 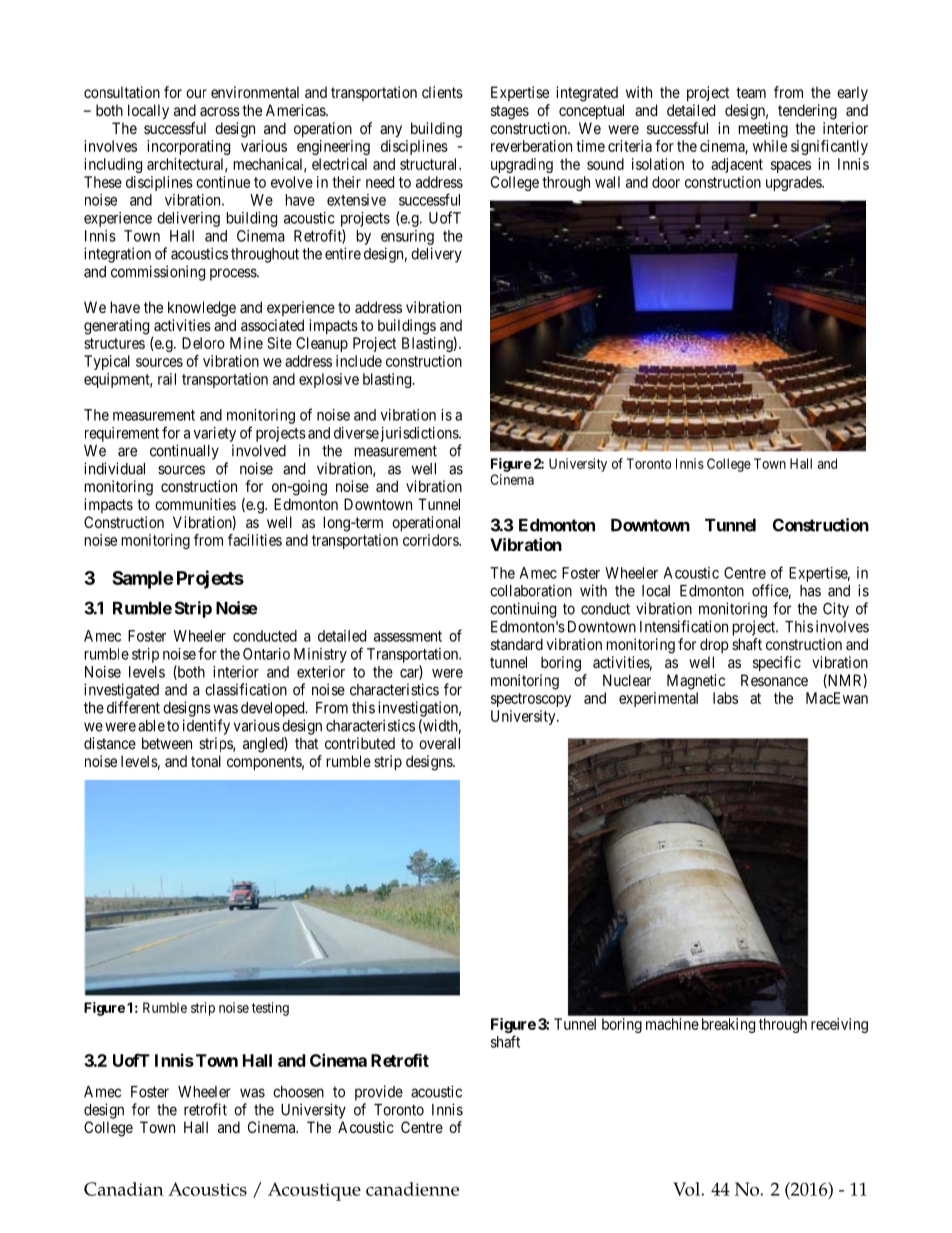 I want to click on stages, so click(x=510, y=112).
